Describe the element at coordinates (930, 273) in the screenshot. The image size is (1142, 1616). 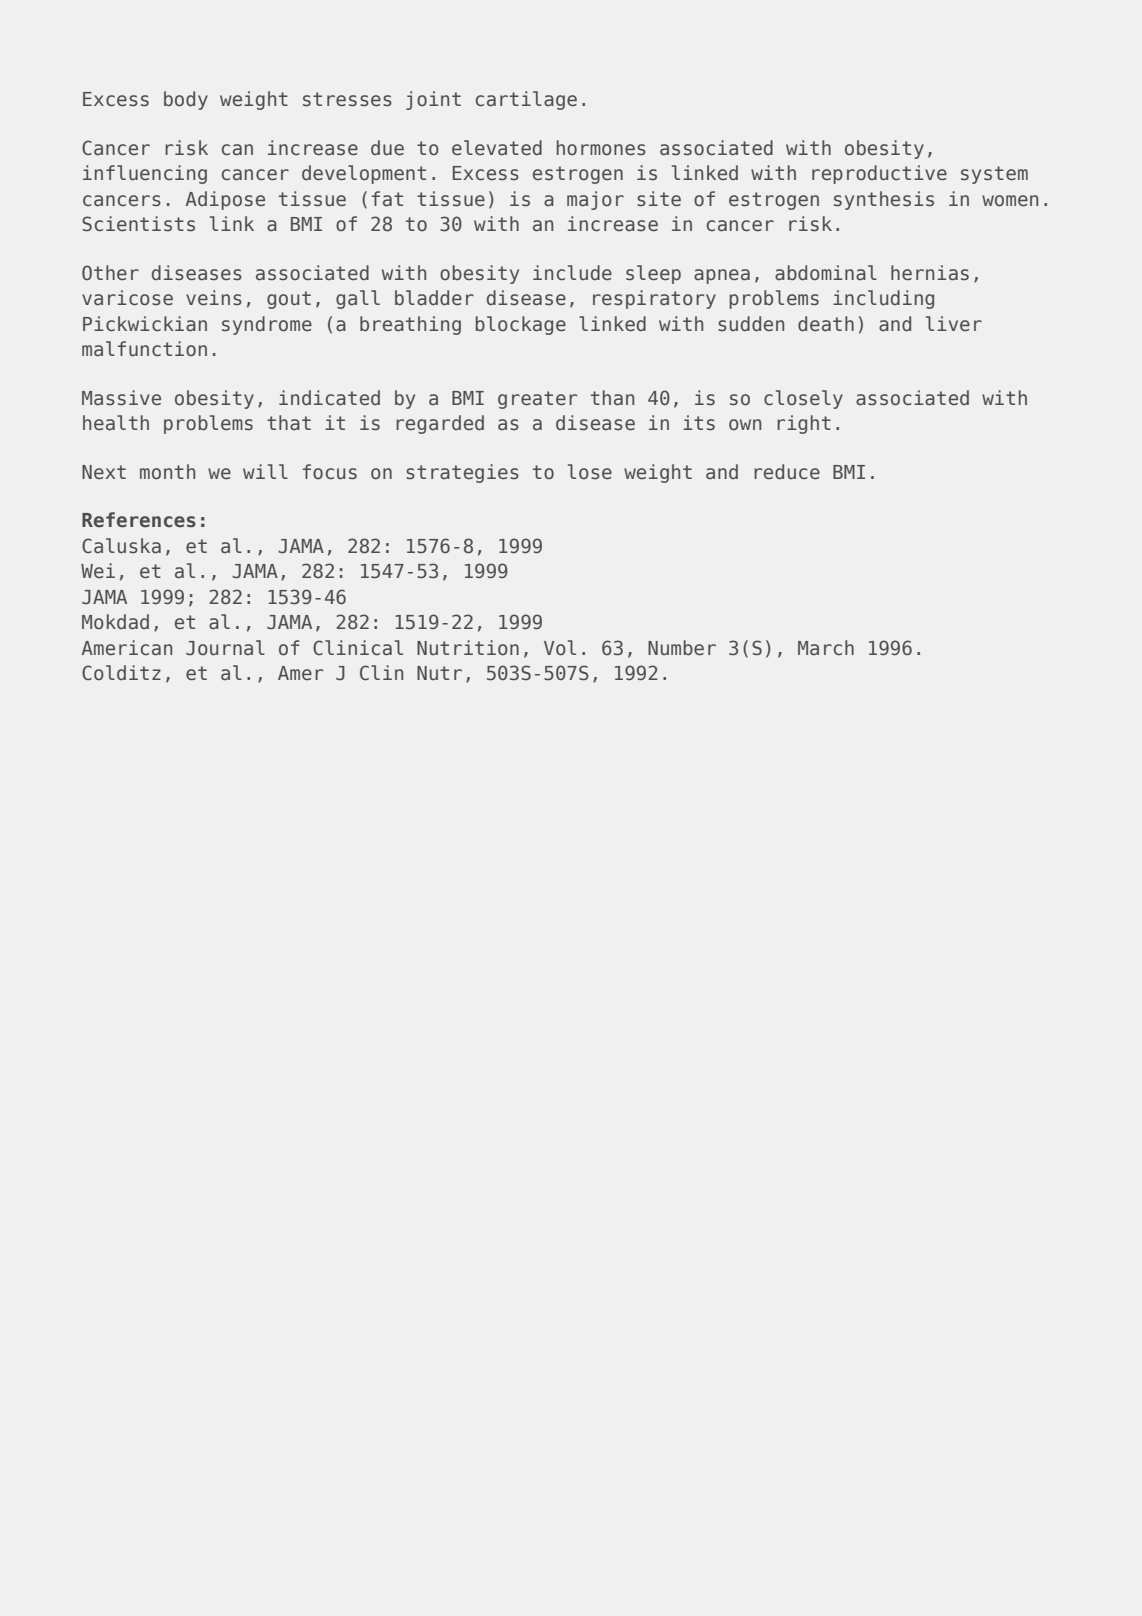
I see `hernias` at that location.
